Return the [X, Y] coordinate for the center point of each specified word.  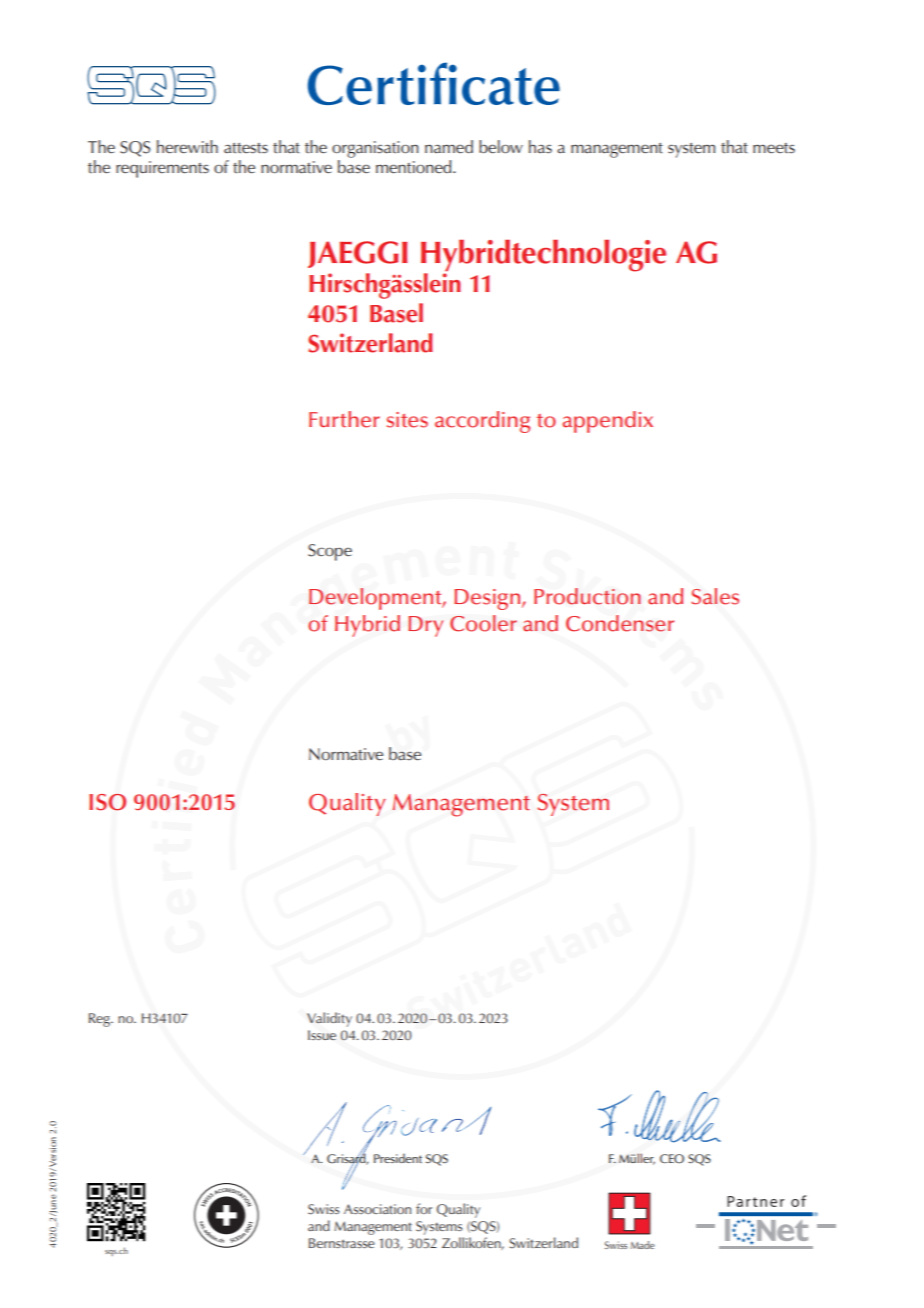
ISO [107, 802]
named [449, 147]
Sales [715, 596]
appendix [607, 422]
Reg [100, 1020]
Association [377, 1209]
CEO [672, 1159]
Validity [329, 1019]
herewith [187, 147]
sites [407, 420]
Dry [425, 626]
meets [774, 148]
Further [344, 419]
